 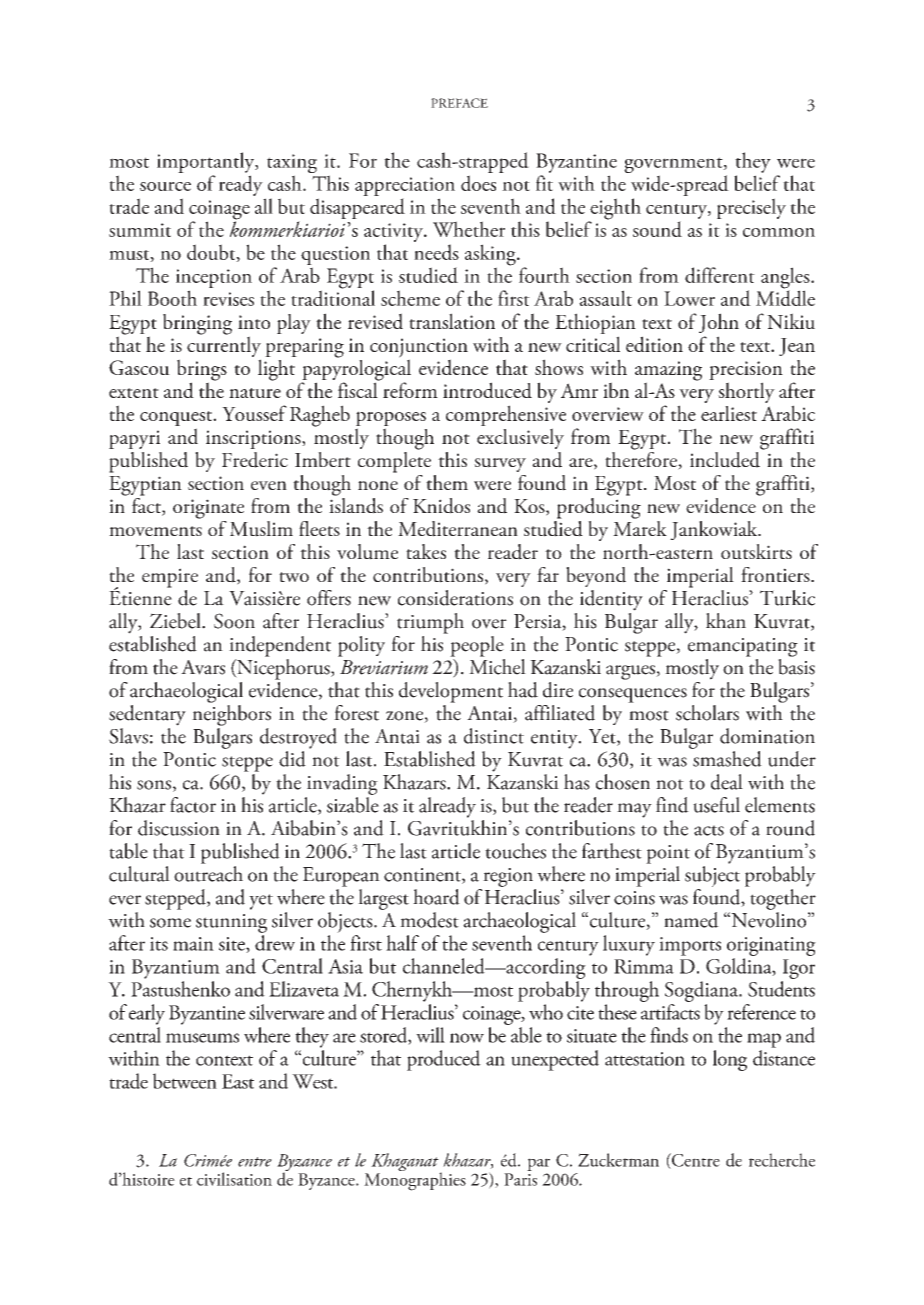 What do you see at coordinates (459, 103) in the image?
I see `preface` at bounding box center [459, 103].
